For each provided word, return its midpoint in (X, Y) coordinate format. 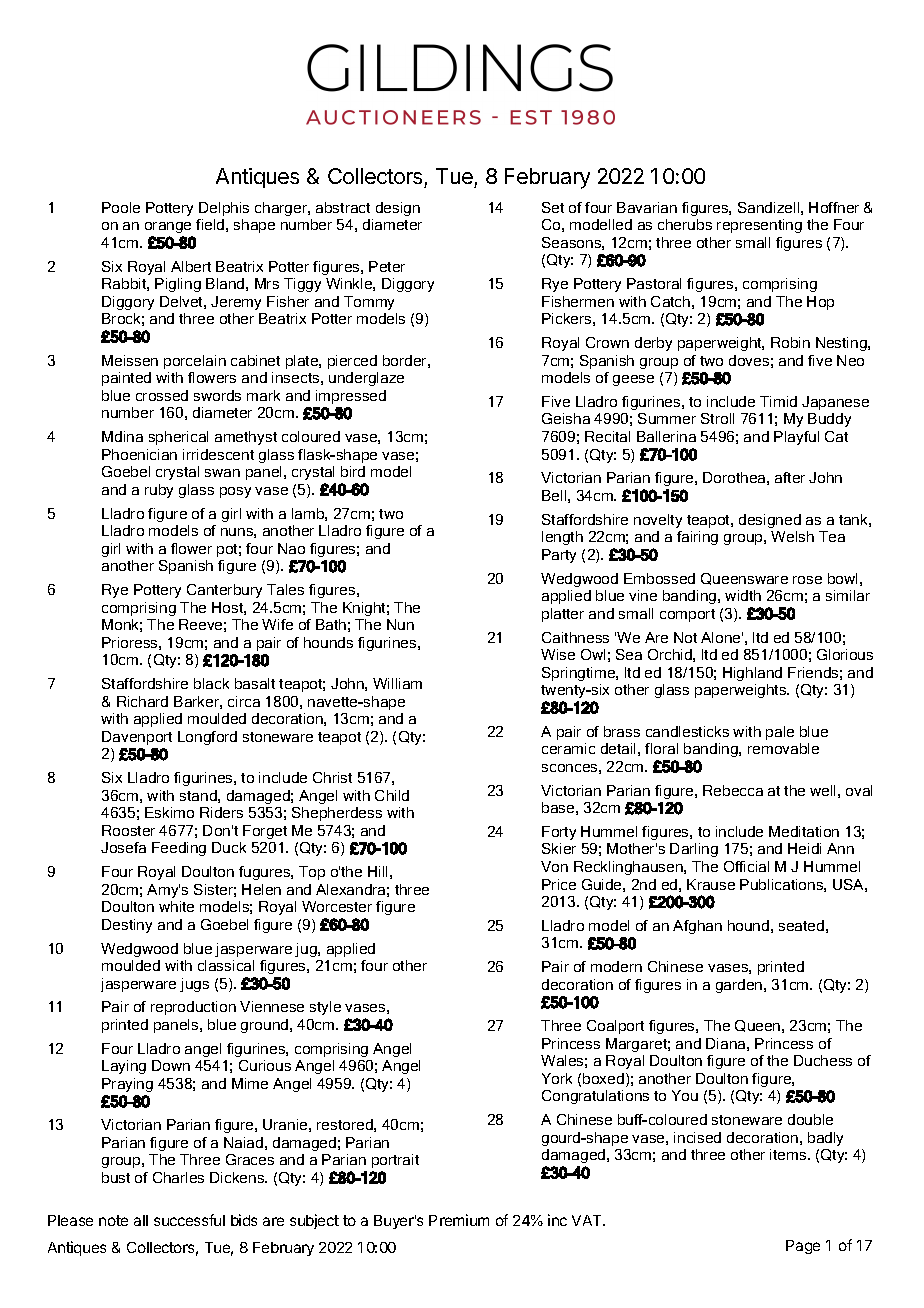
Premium (459, 1220)
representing (759, 226)
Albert (191, 266)
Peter (387, 266)
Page (803, 1247)
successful (189, 1220)
